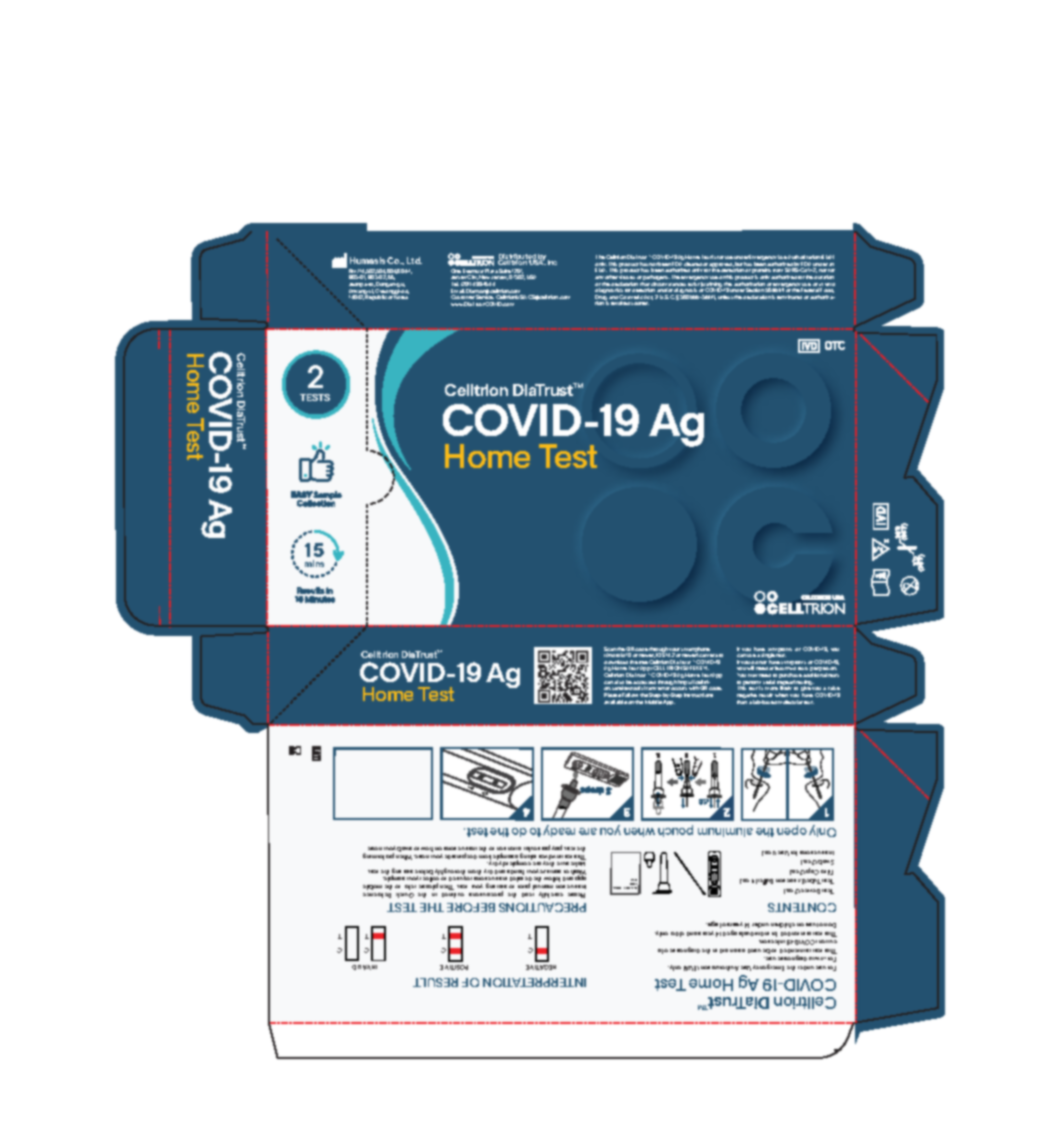 This document has height=1128, width=1064. Describe the element at coordinates (742, 702) in the document. I see `than` at that location.
